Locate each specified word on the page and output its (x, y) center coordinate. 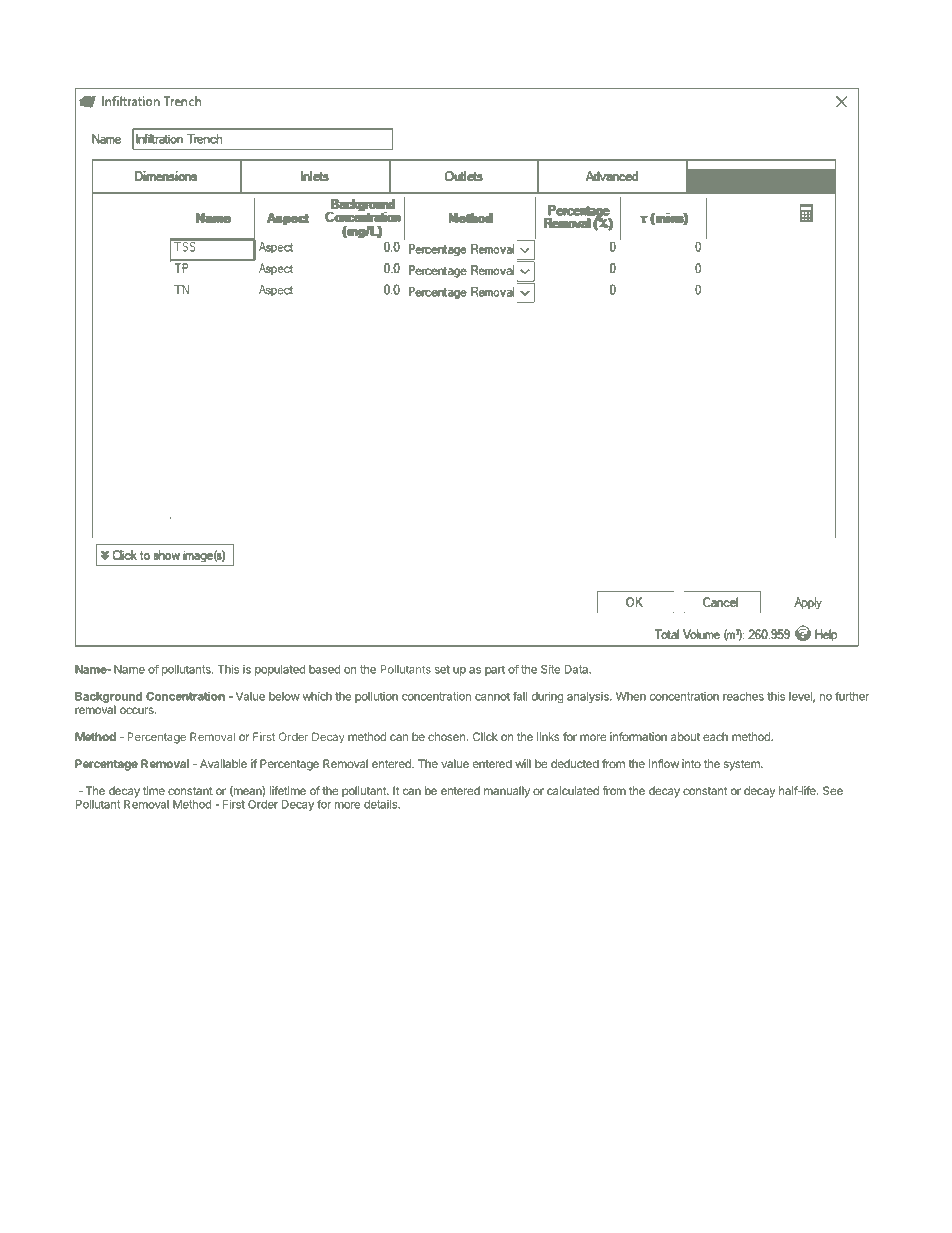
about (685, 736)
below (284, 696)
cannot (492, 696)
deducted (575, 763)
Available (223, 763)
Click (485, 736)
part (495, 670)
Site (550, 669)
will (523, 763)
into (691, 763)
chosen (447, 736)
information (638, 736)
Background (108, 697)
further (852, 696)
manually (507, 792)
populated (280, 670)
